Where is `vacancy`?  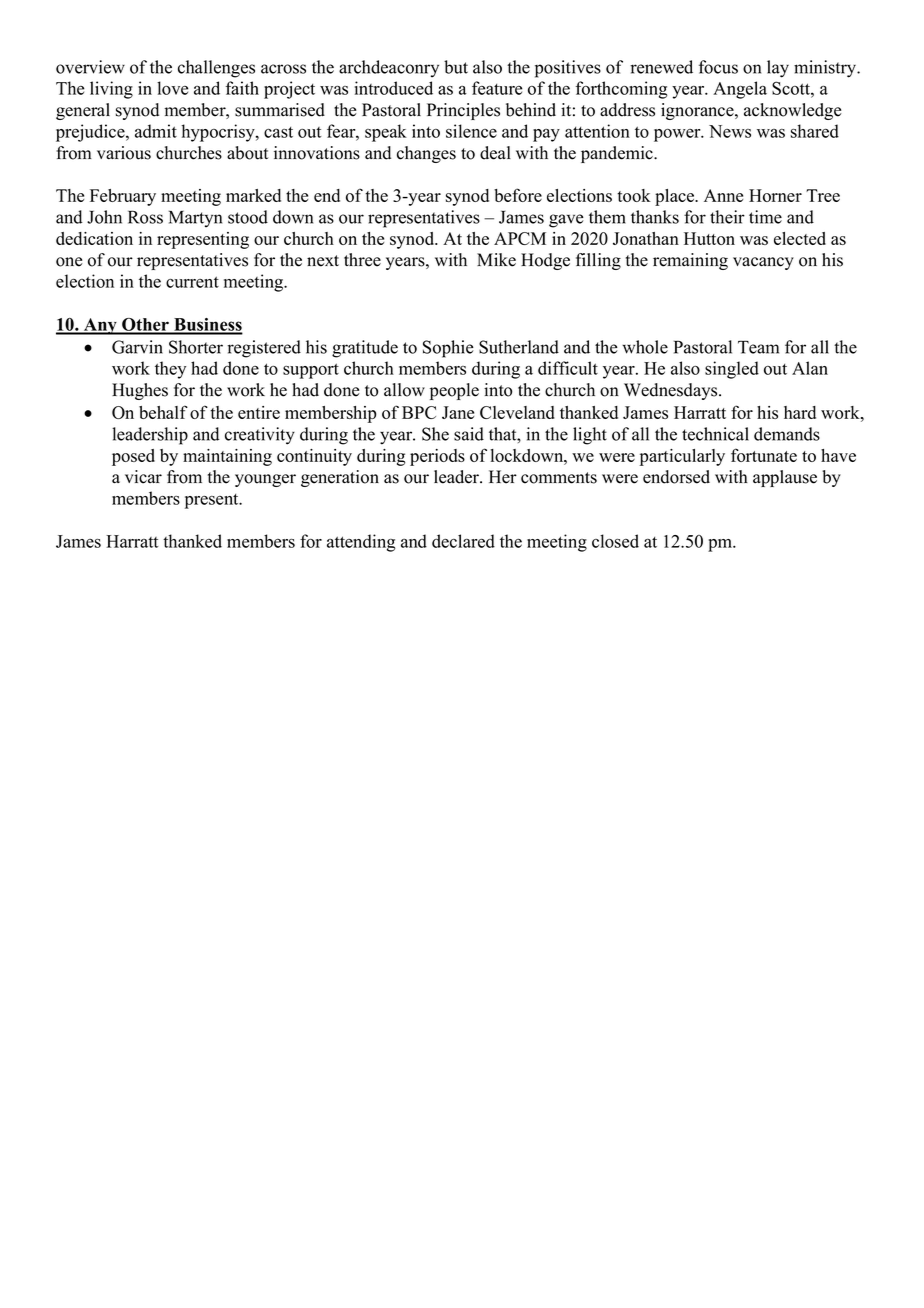 vacancy is located at coordinates (763, 263).
